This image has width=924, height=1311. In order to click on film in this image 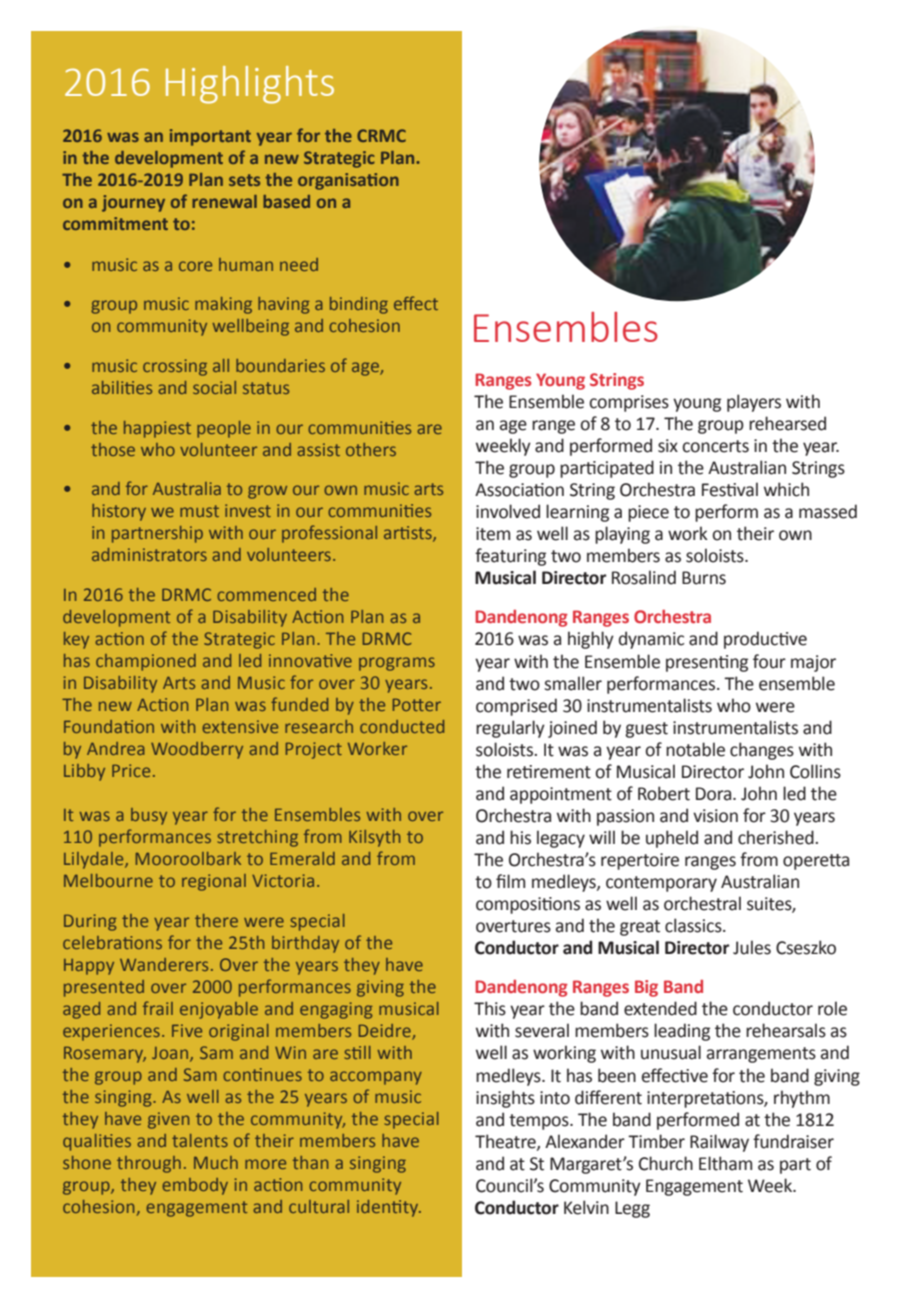, I will do `click(510, 881)`.
